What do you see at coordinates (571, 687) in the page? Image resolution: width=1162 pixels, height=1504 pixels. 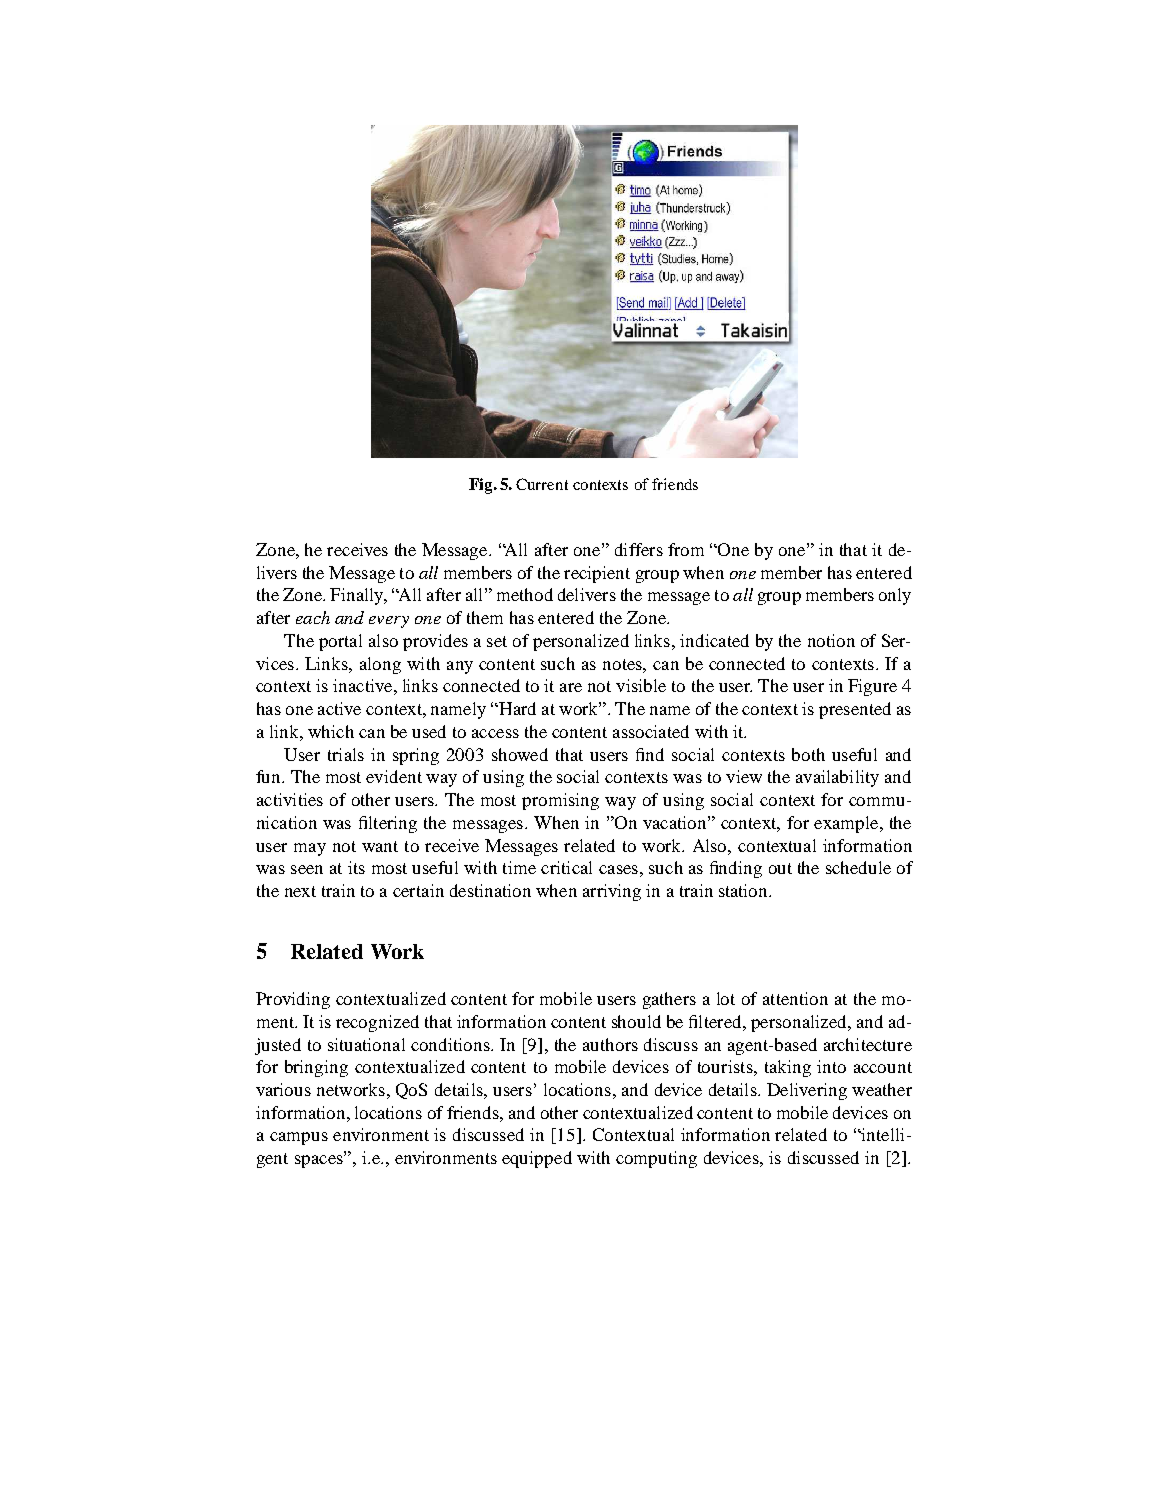 I see `are` at bounding box center [571, 687].
